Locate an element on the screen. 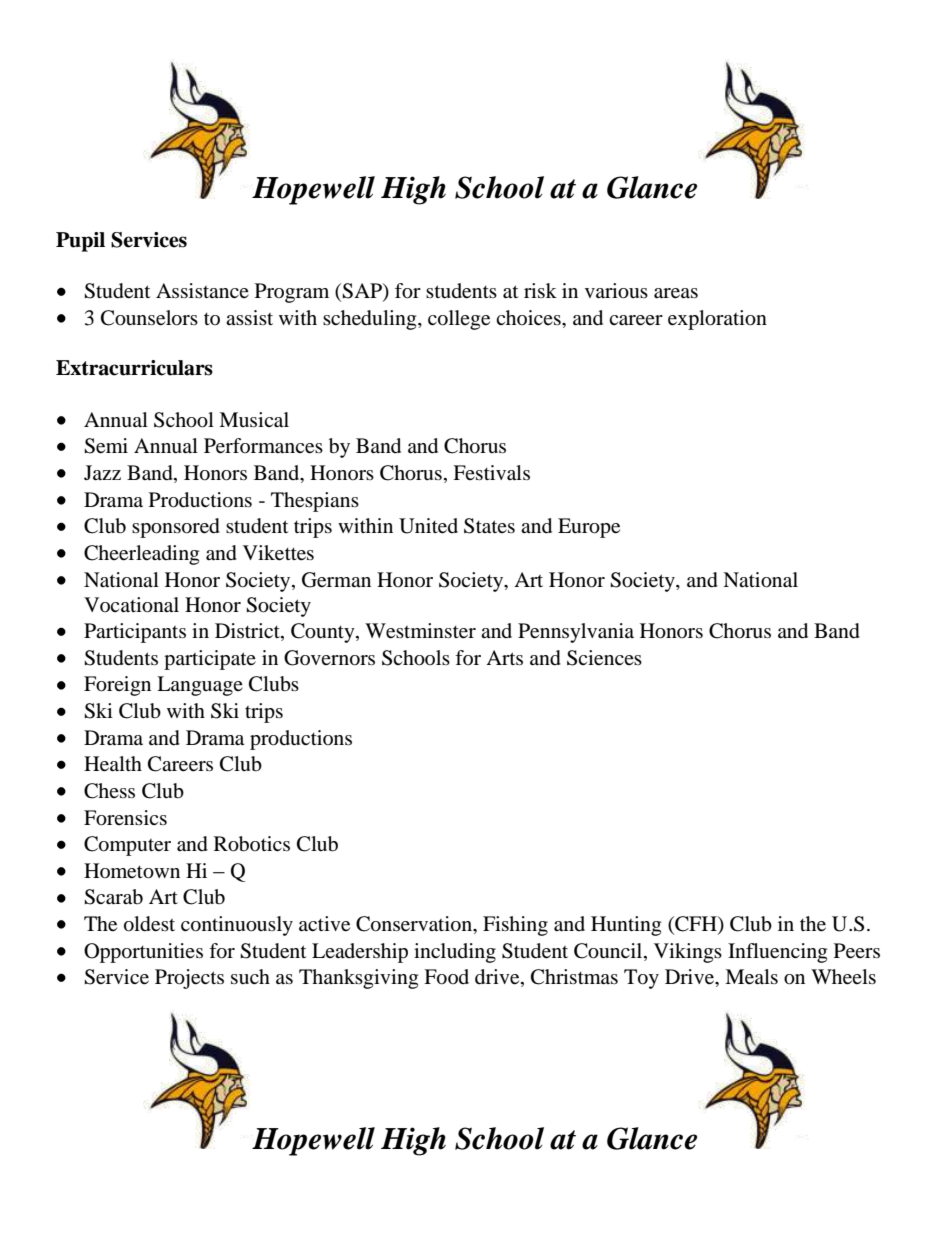 This screenshot has width=952, height=1233. Opportunities is located at coordinates (143, 953).
